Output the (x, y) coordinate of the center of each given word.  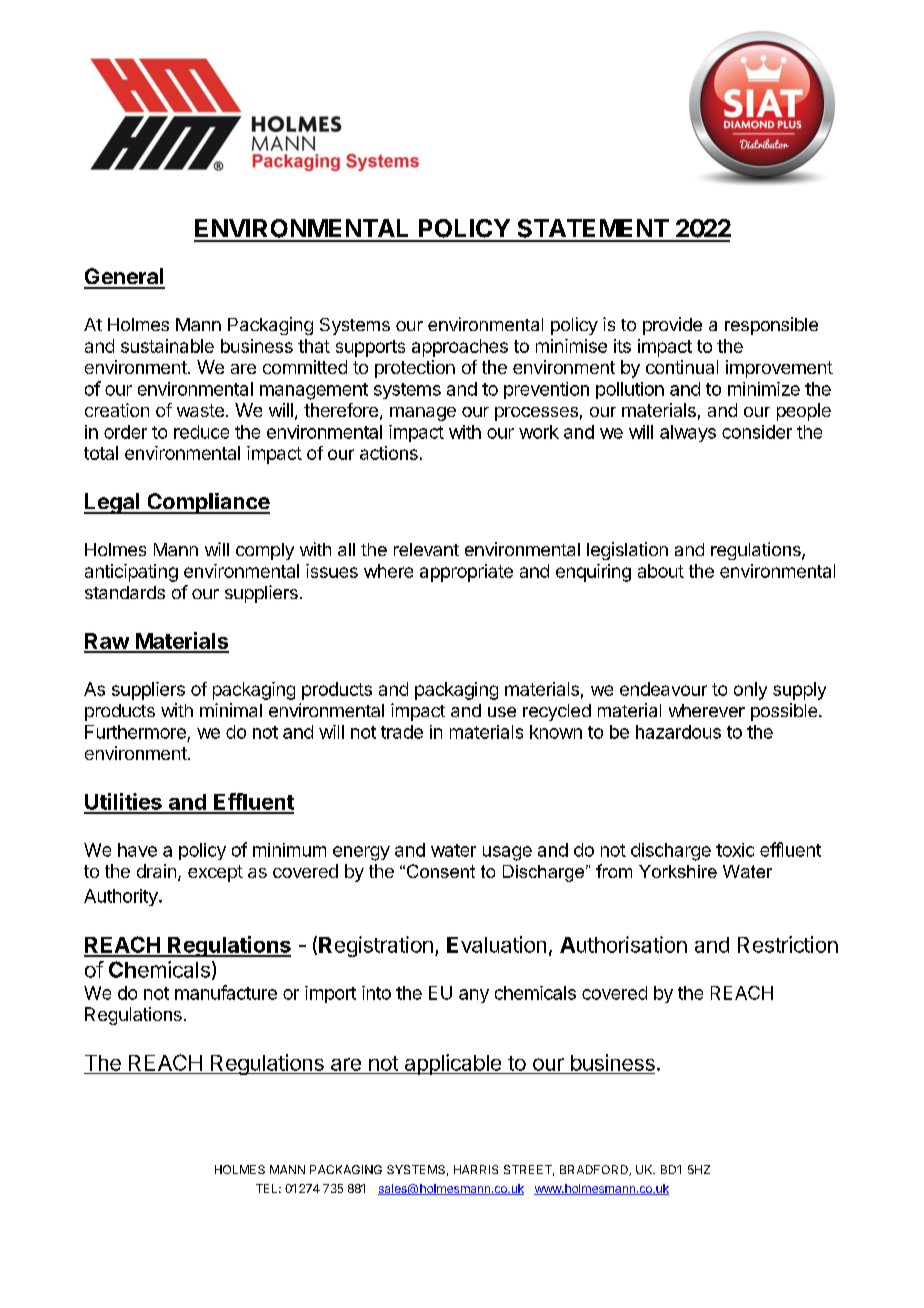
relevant (426, 549)
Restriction (788, 944)
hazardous (678, 732)
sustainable (167, 346)
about (661, 571)
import (330, 994)
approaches (460, 348)
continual (682, 367)
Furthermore (135, 732)
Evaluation (496, 944)
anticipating (131, 573)
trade (402, 732)
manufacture (226, 992)
